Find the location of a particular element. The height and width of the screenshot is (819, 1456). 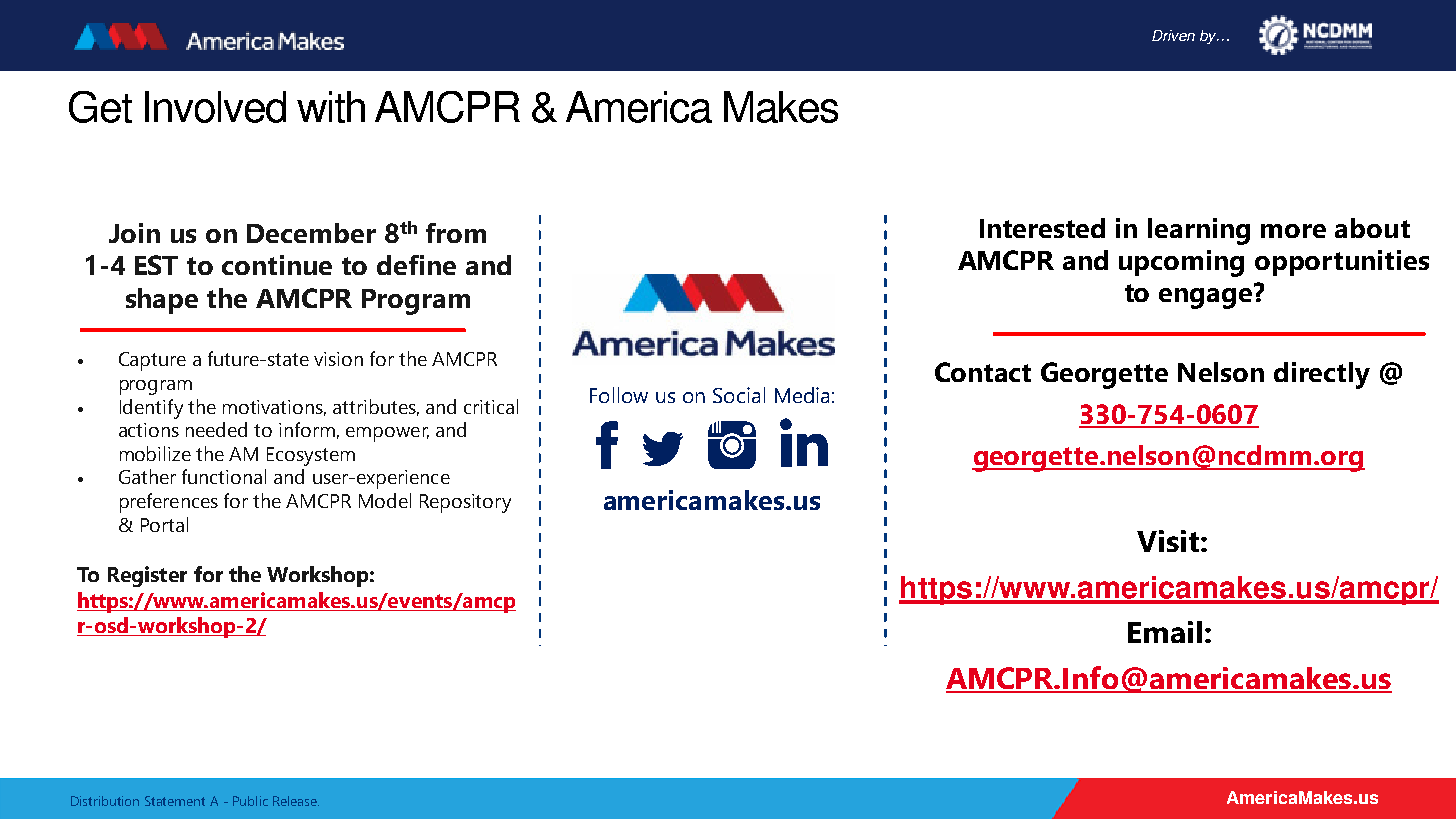

Portal is located at coordinates (164, 524).
